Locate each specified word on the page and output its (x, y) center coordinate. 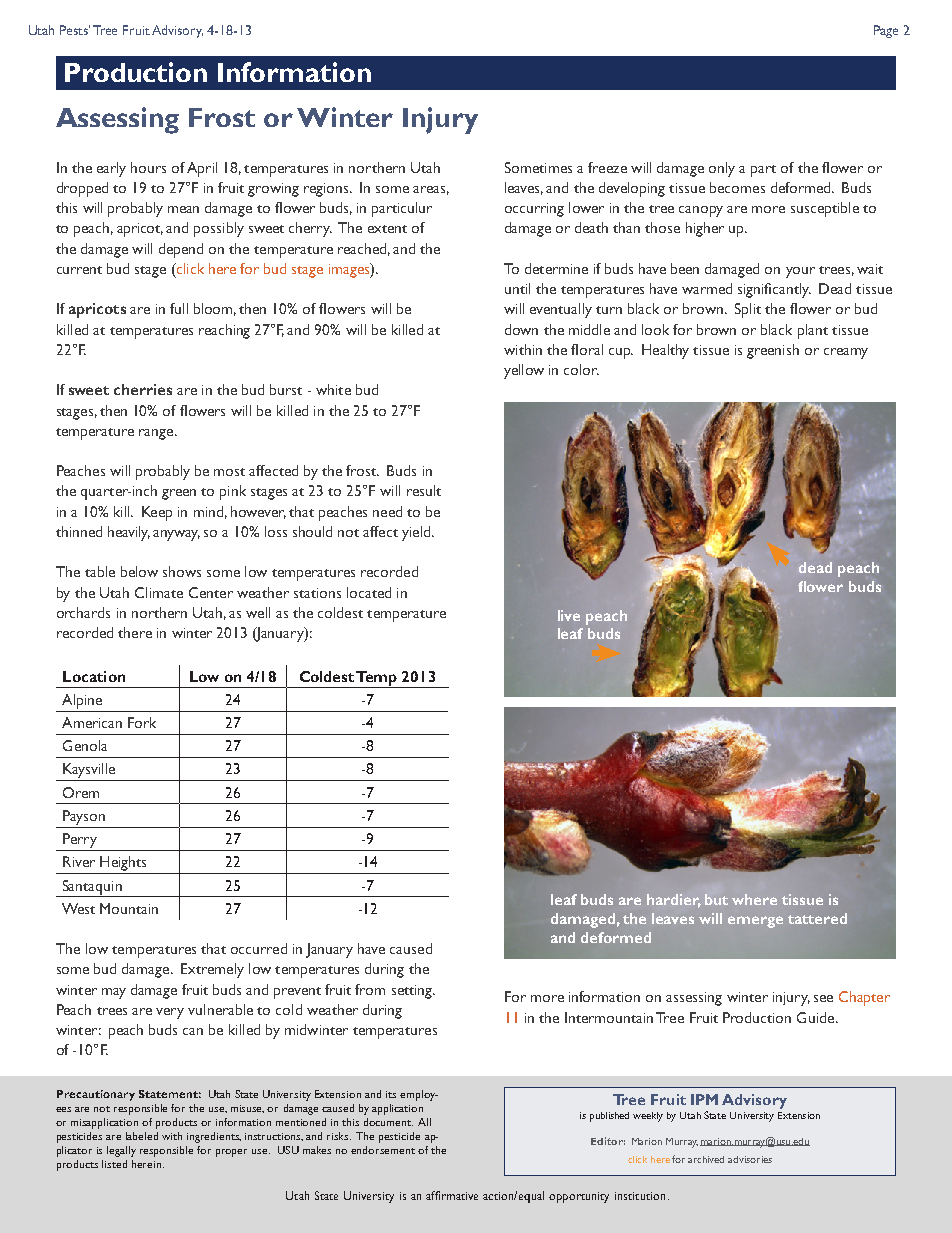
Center (211, 592)
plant (813, 331)
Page (886, 31)
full (179, 308)
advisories (750, 1159)
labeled (142, 1136)
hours (148, 167)
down (521, 329)
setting (413, 992)
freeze (607, 167)
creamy (846, 353)
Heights (123, 863)
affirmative (452, 1195)
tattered (817, 918)
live (569, 615)
